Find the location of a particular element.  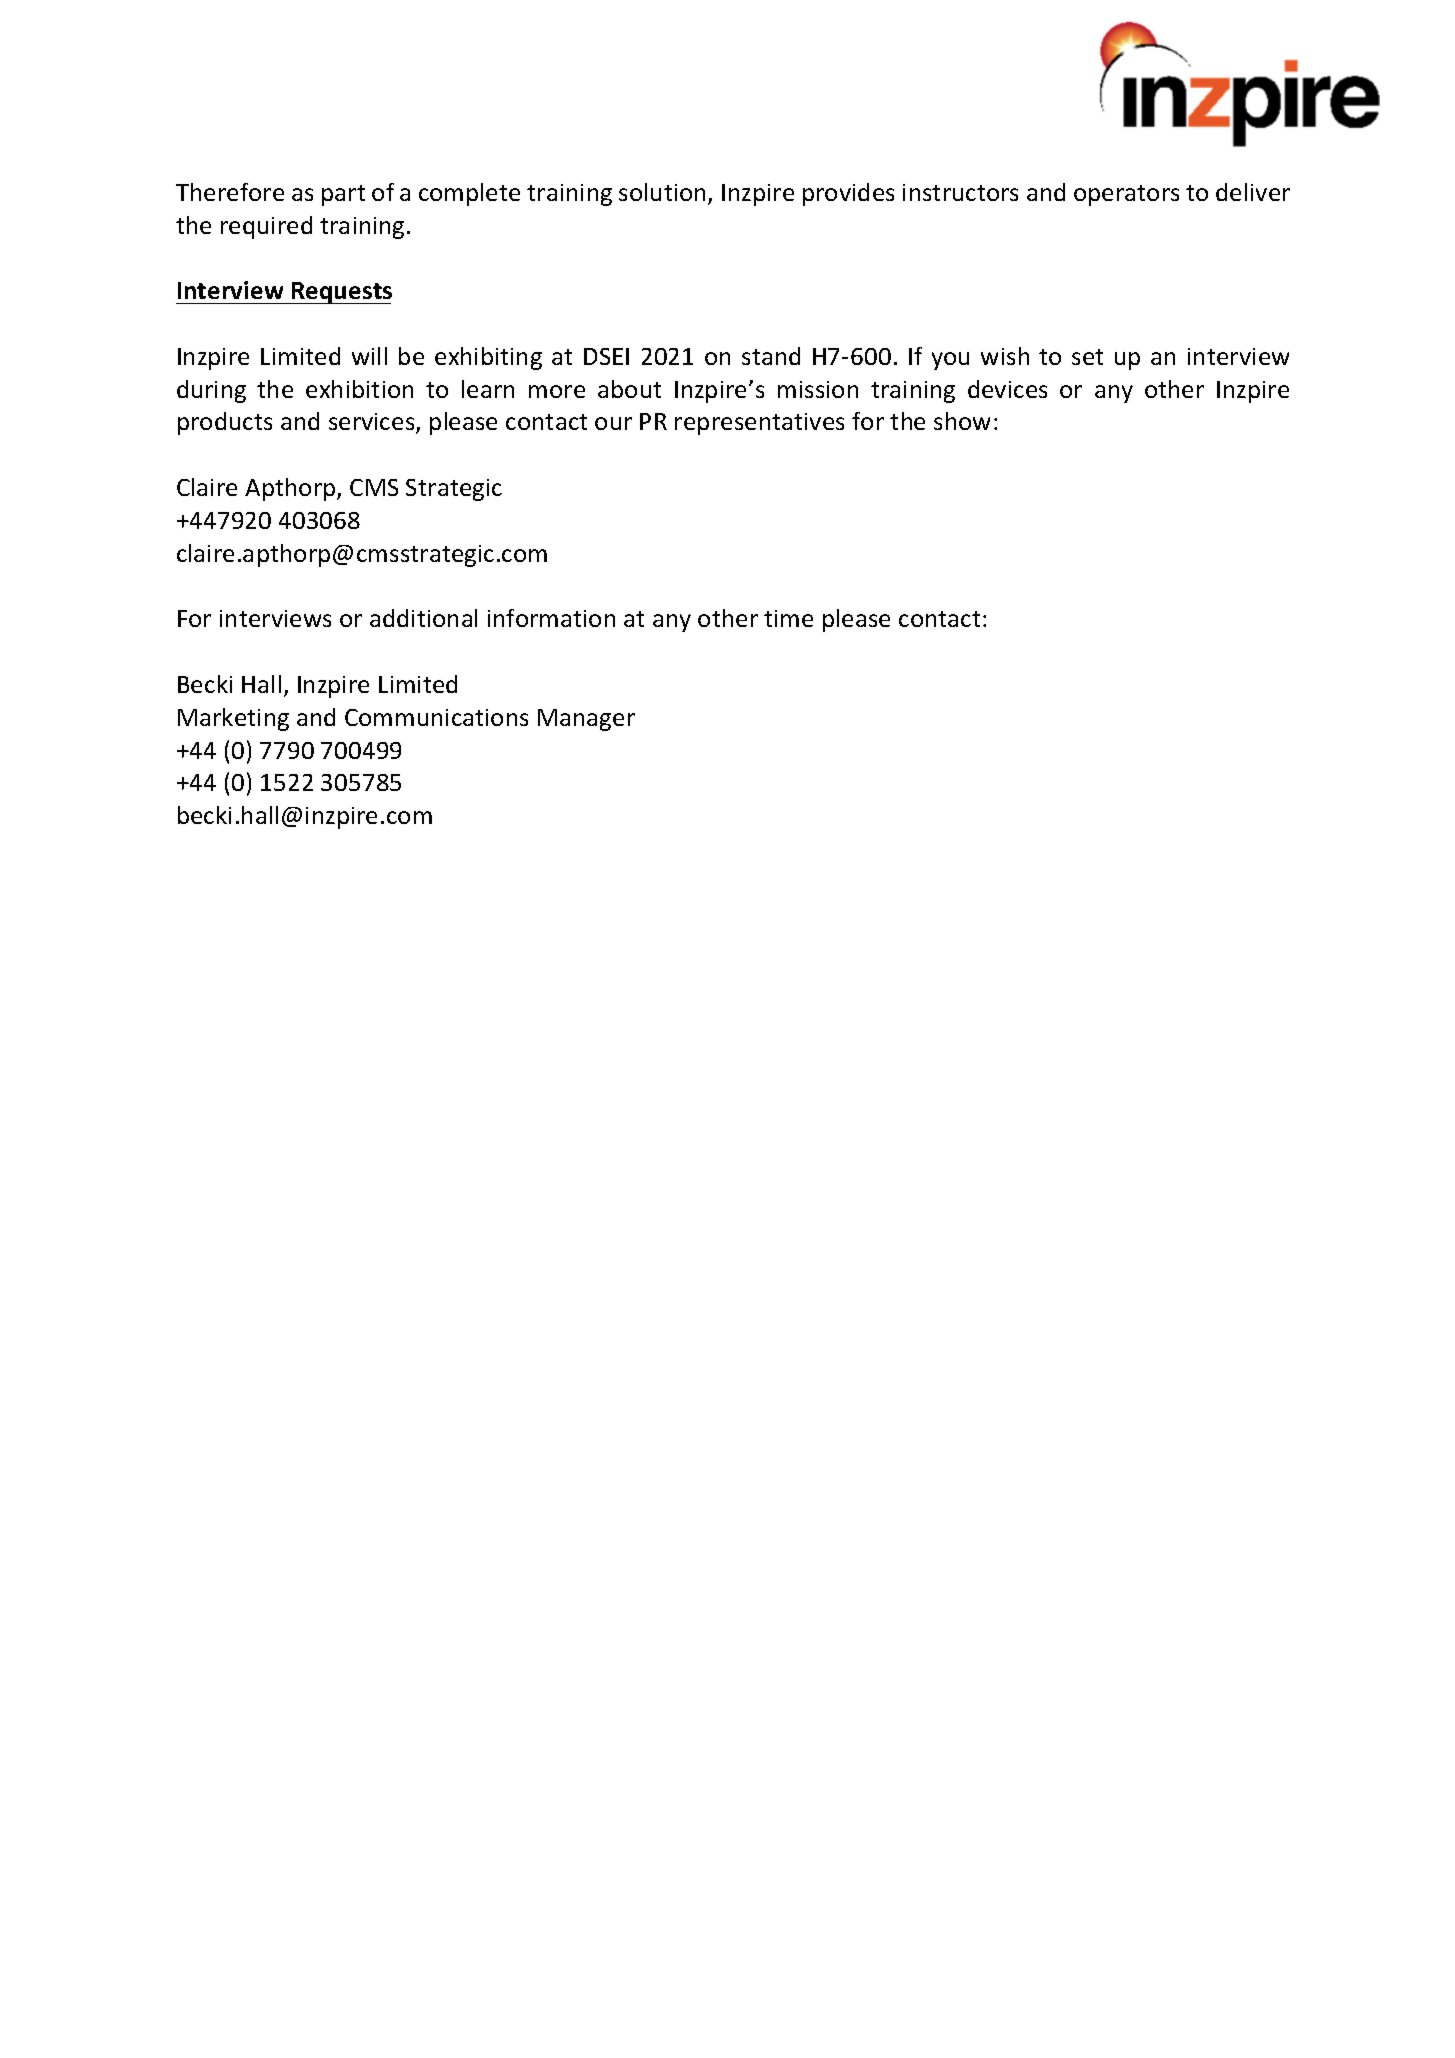

show is located at coordinates (962, 421).
